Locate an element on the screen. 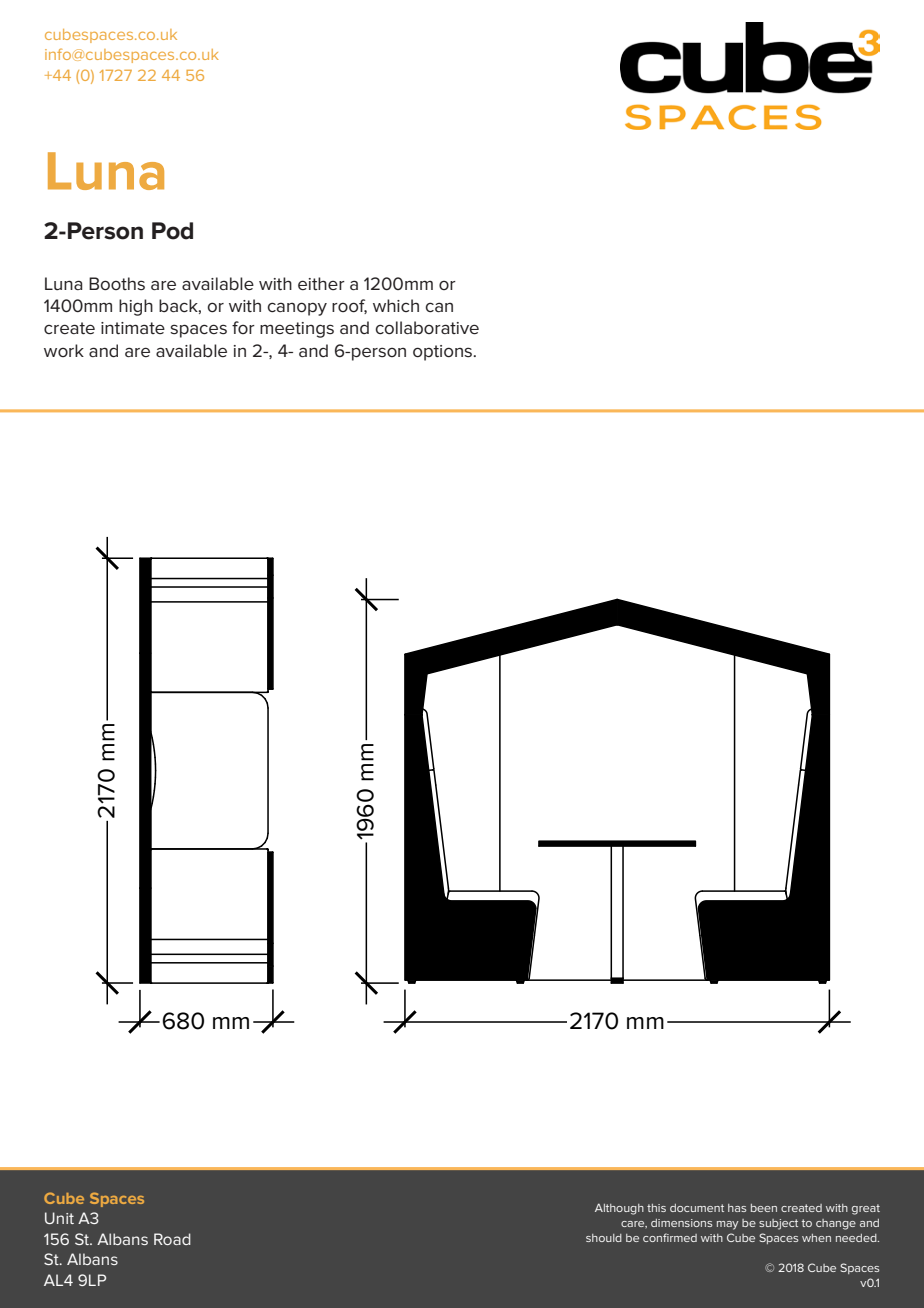  which is located at coordinates (396, 305).
